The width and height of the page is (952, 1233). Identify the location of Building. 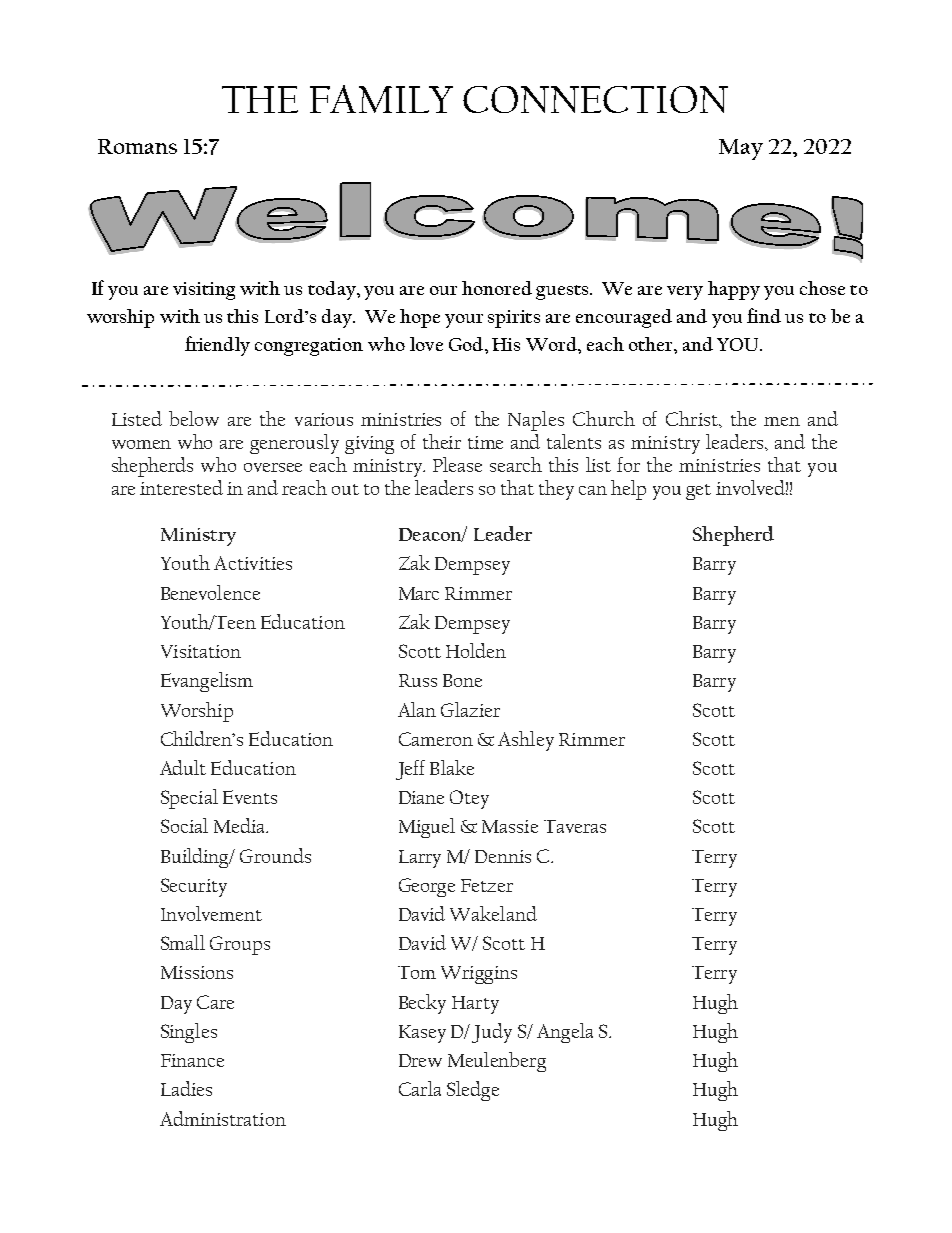
(196, 858).
